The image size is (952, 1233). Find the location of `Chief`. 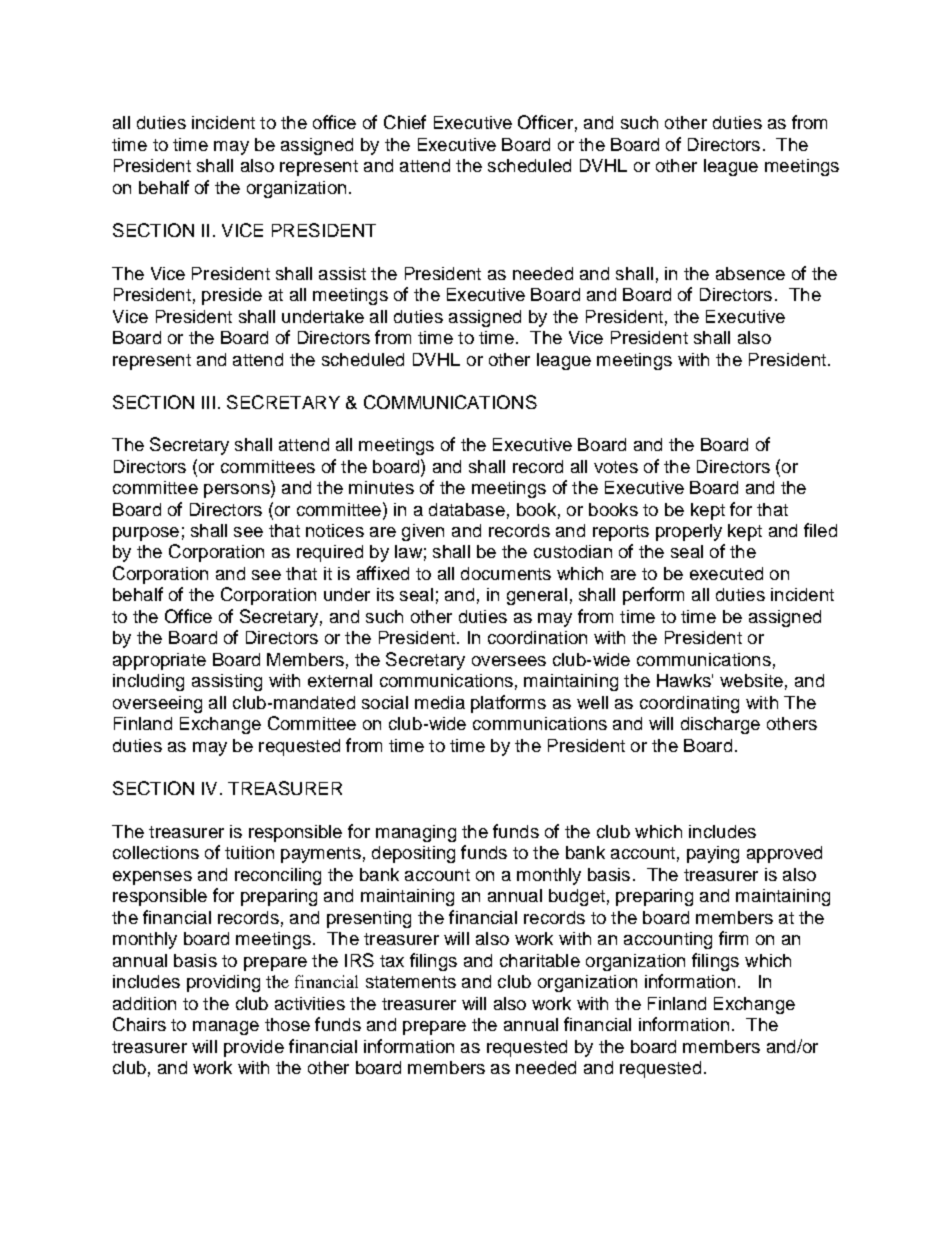

Chief is located at coordinates (405, 122).
